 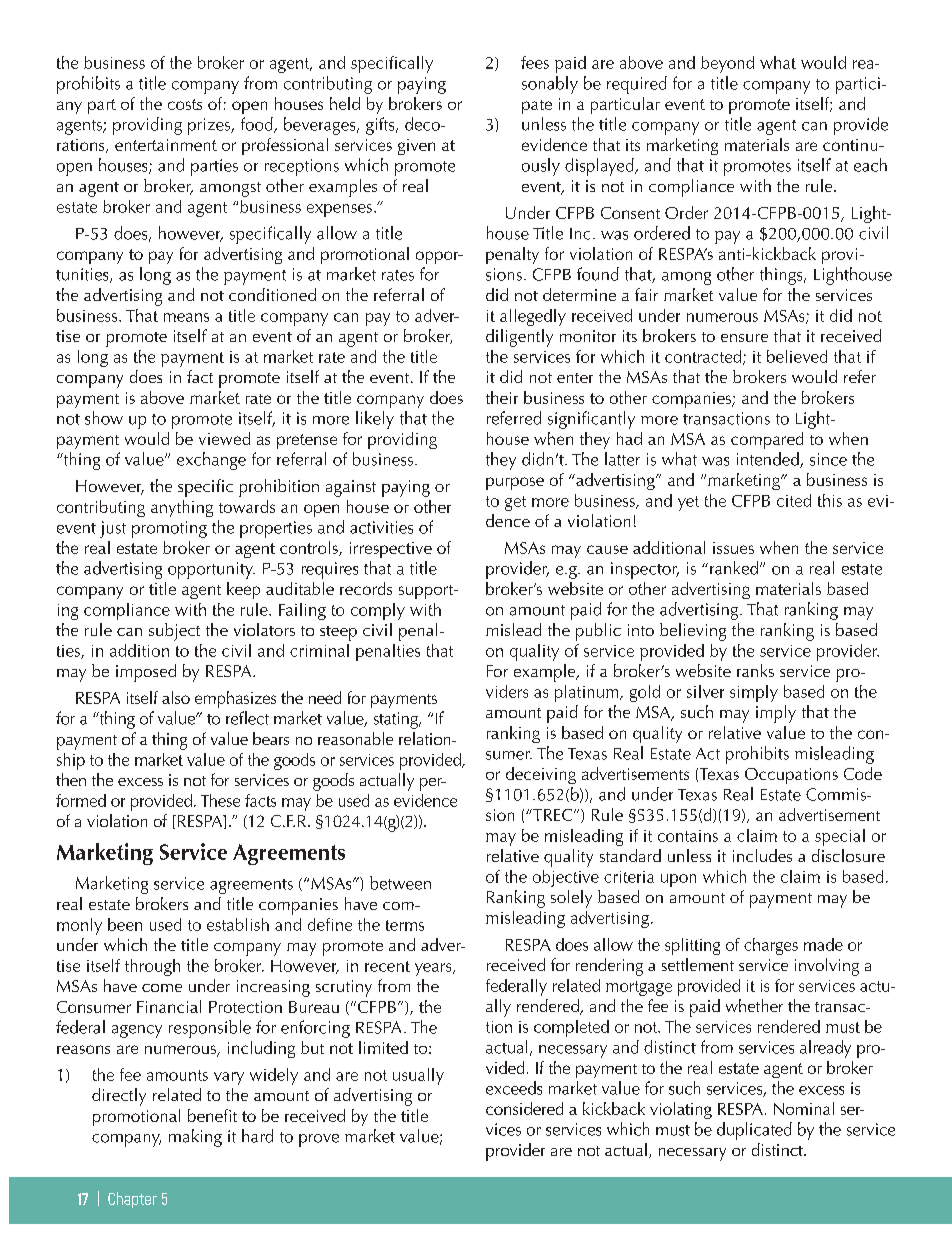 I want to click on fees, so click(x=535, y=62).
